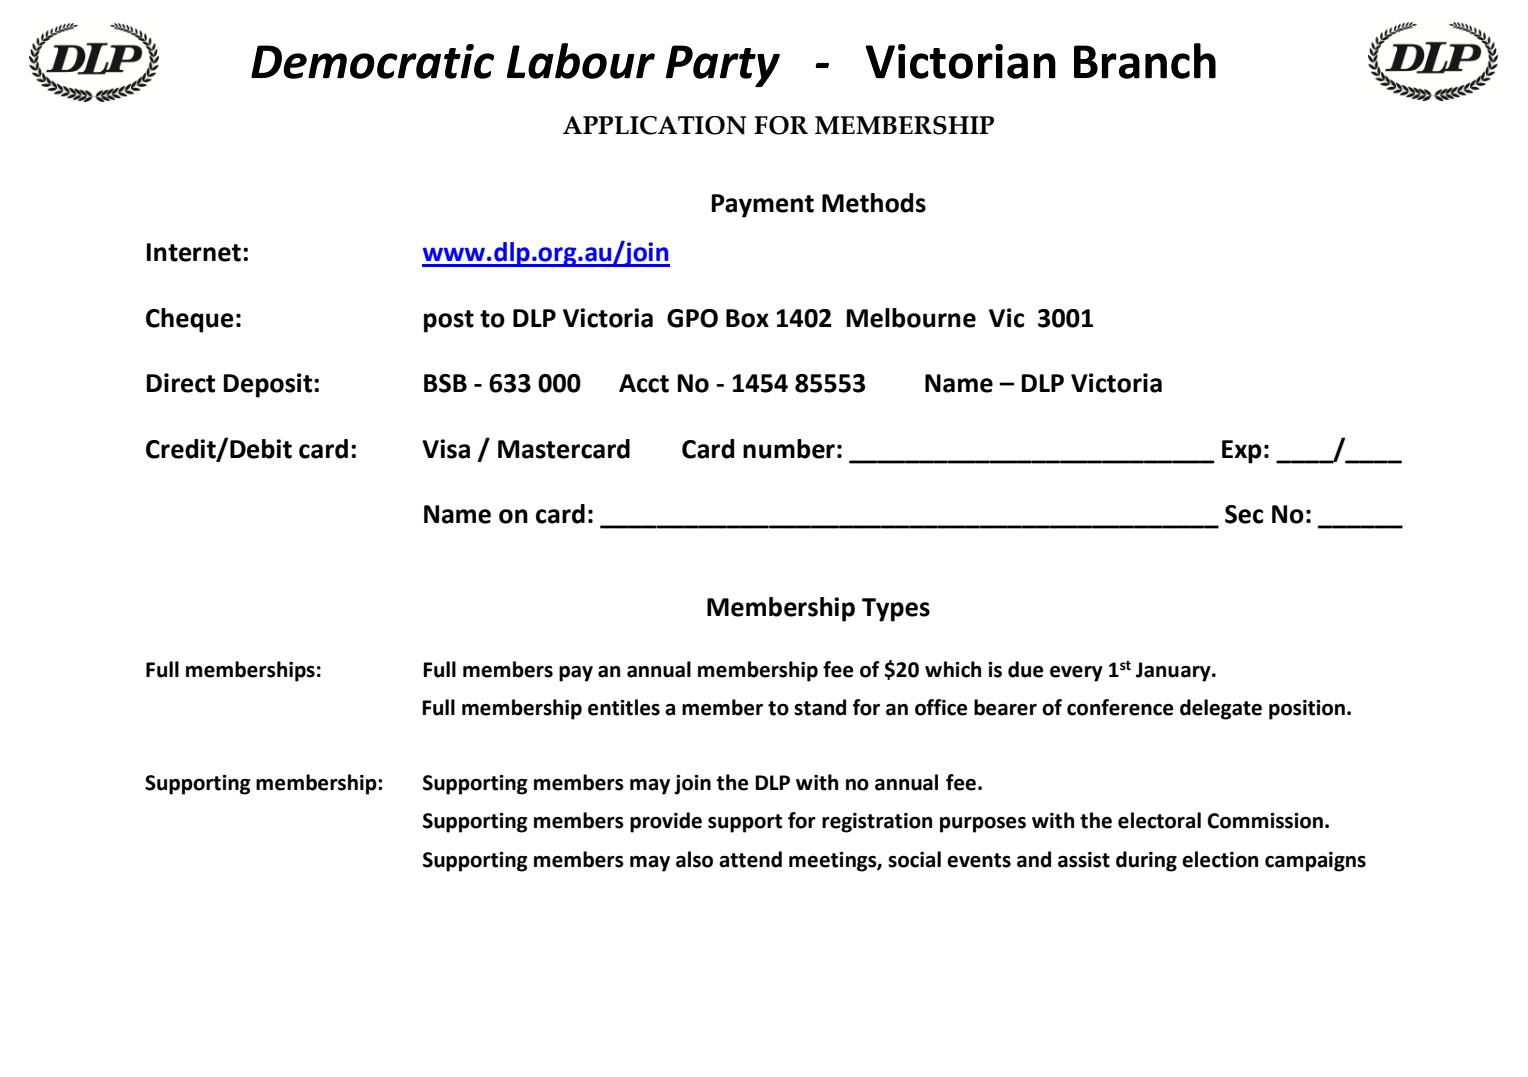 This document has height=1077, width=1528. Describe the element at coordinates (723, 66) in the document. I see `Party` at that location.
